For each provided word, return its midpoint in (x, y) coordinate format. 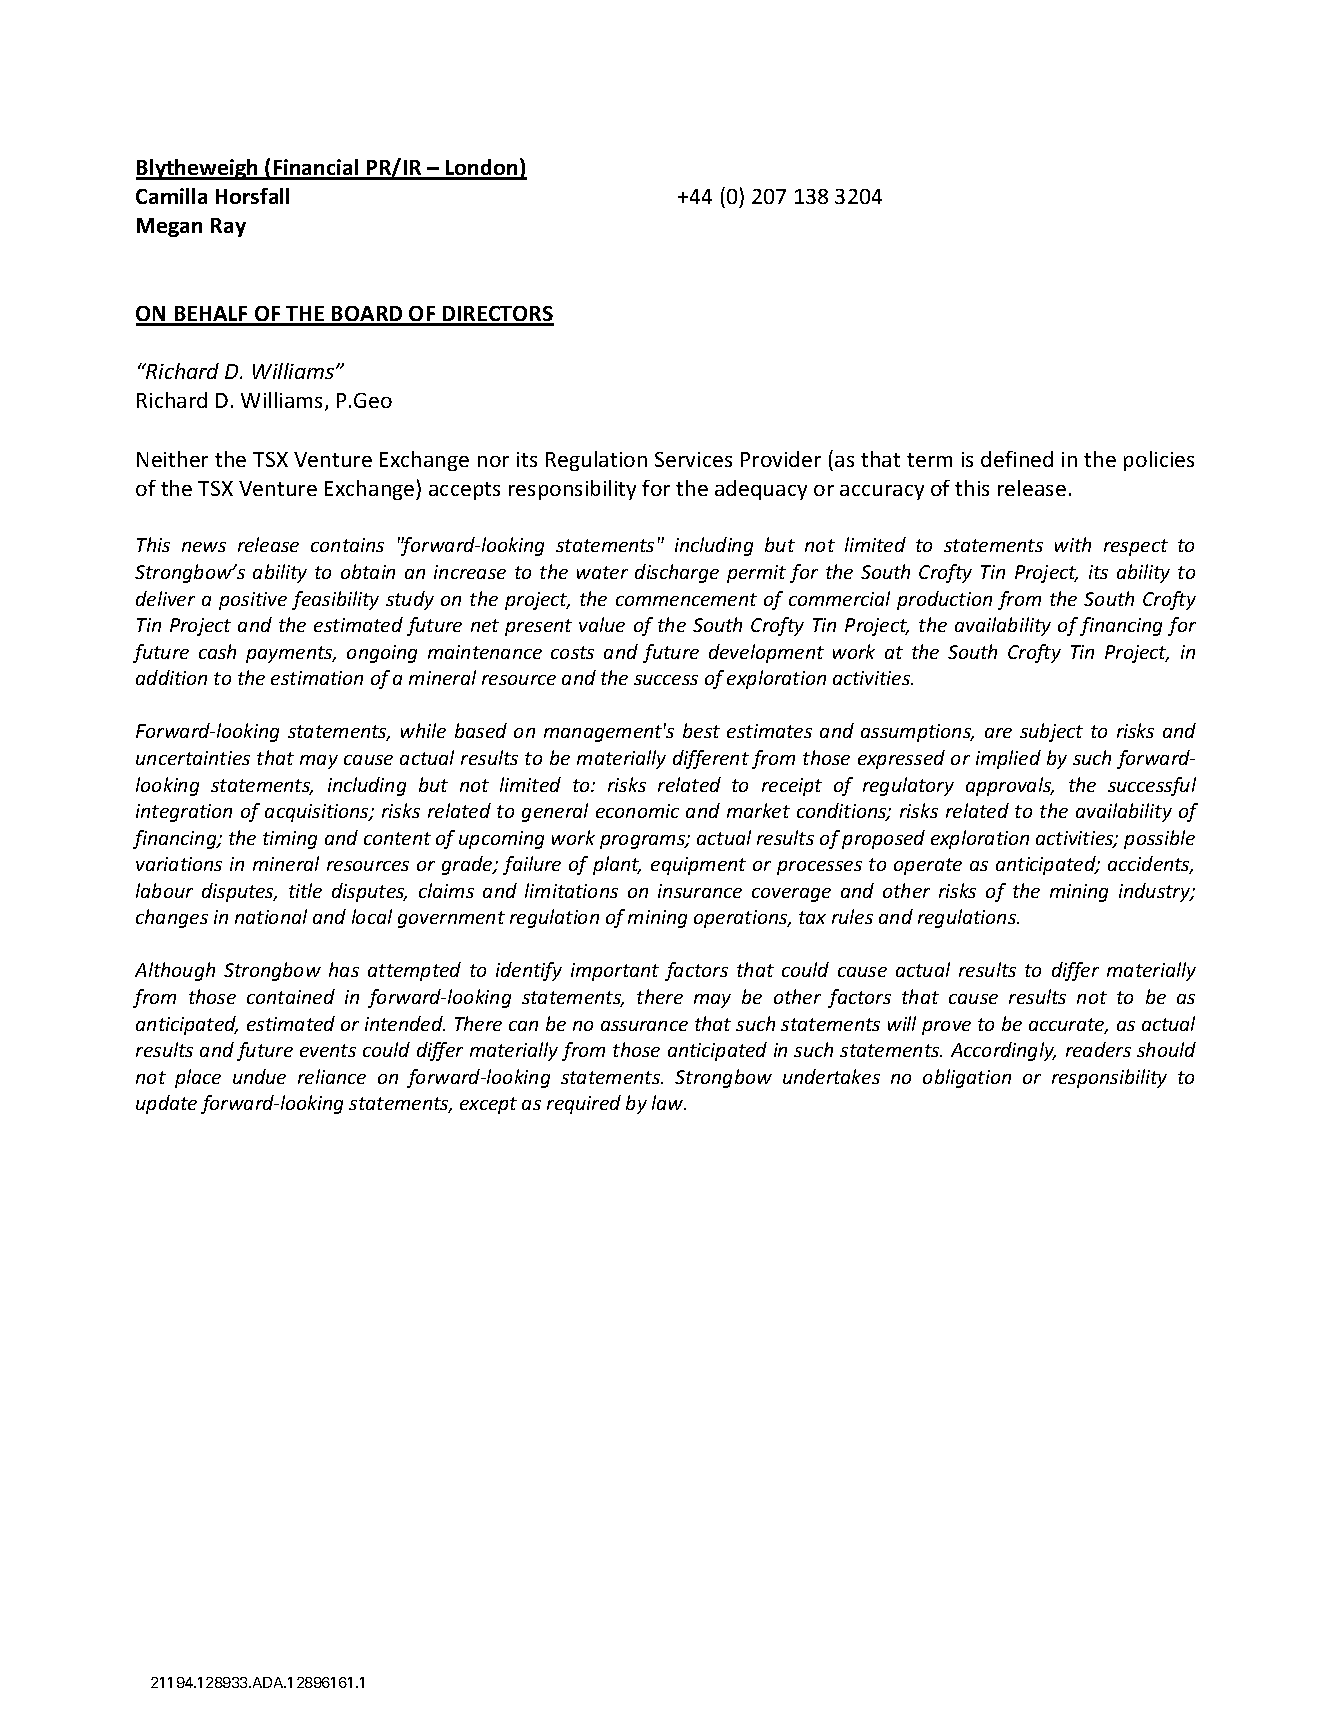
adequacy (761, 490)
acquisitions (318, 813)
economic (637, 811)
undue (259, 1076)
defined (1017, 459)
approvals (1010, 786)
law (669, 1102)
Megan (169, 227)
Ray (228, 227)
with (1073, 544)
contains (347, 545)
